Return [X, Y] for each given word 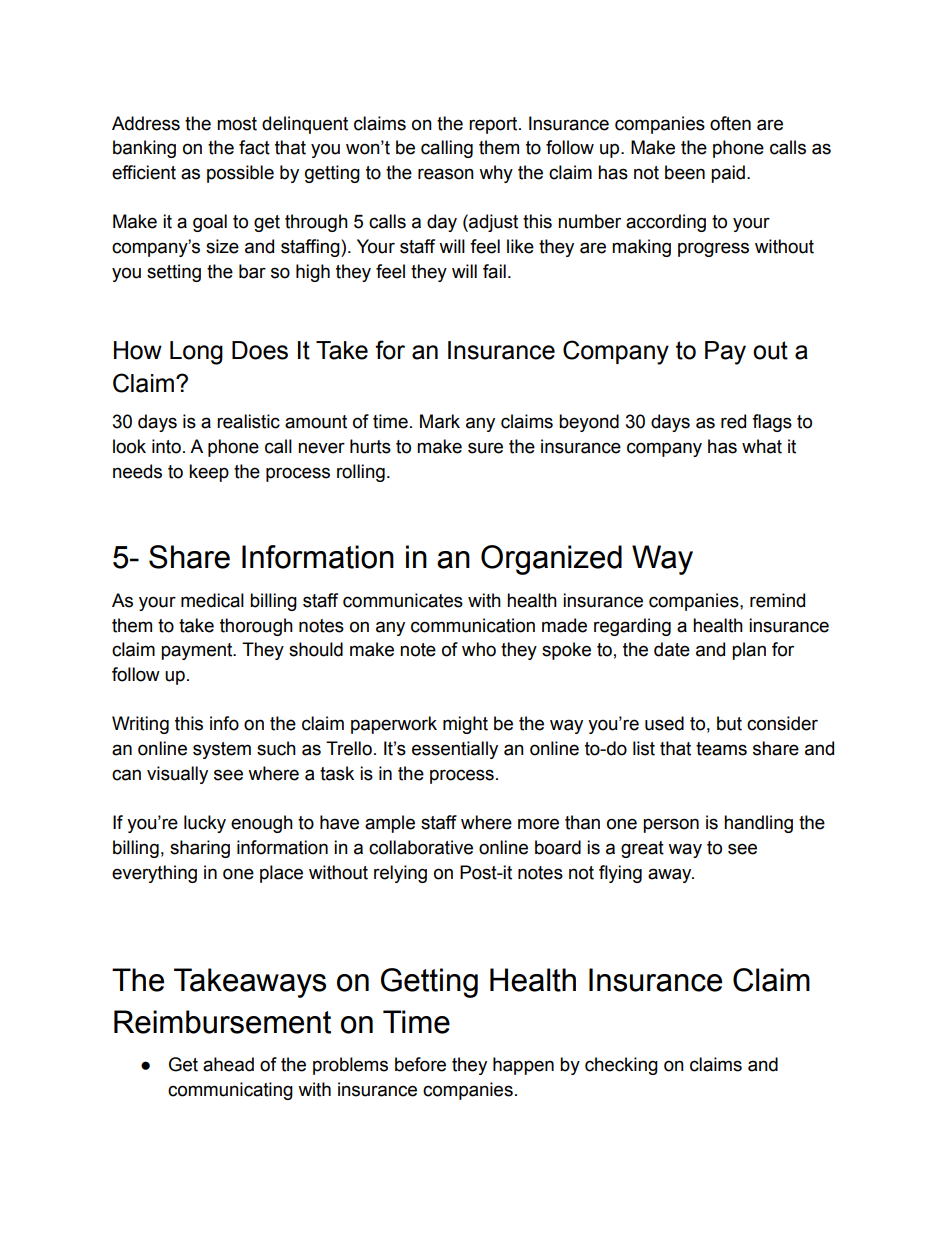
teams [721, 749]
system [222, 750]
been [685, 172]
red [733, 421]
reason [446, 174]
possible [240, 174]
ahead [228, 1064]
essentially [455, 750]
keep [209, 473]
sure [485, 448]
